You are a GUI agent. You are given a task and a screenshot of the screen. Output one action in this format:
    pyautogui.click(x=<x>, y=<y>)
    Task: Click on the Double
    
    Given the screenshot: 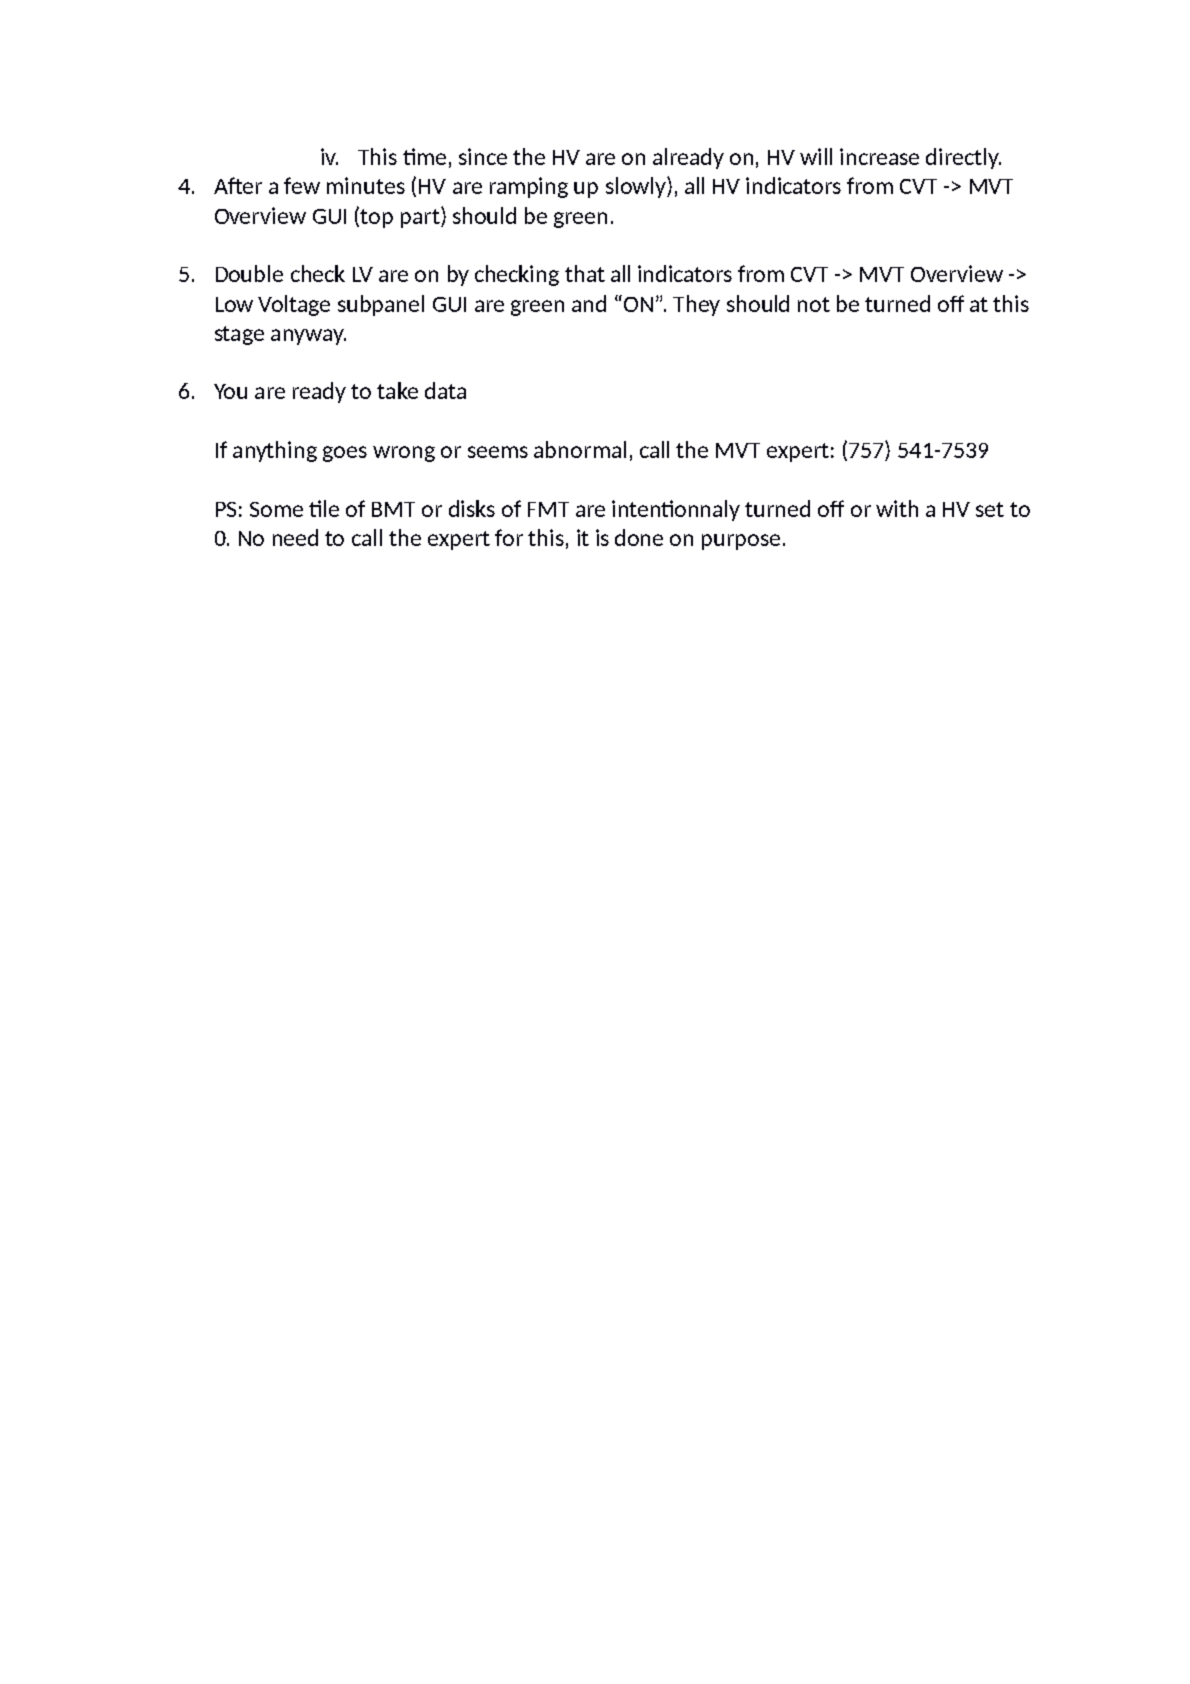 What is the action you would take?
    pyautogui.click(x=249, y=273)
